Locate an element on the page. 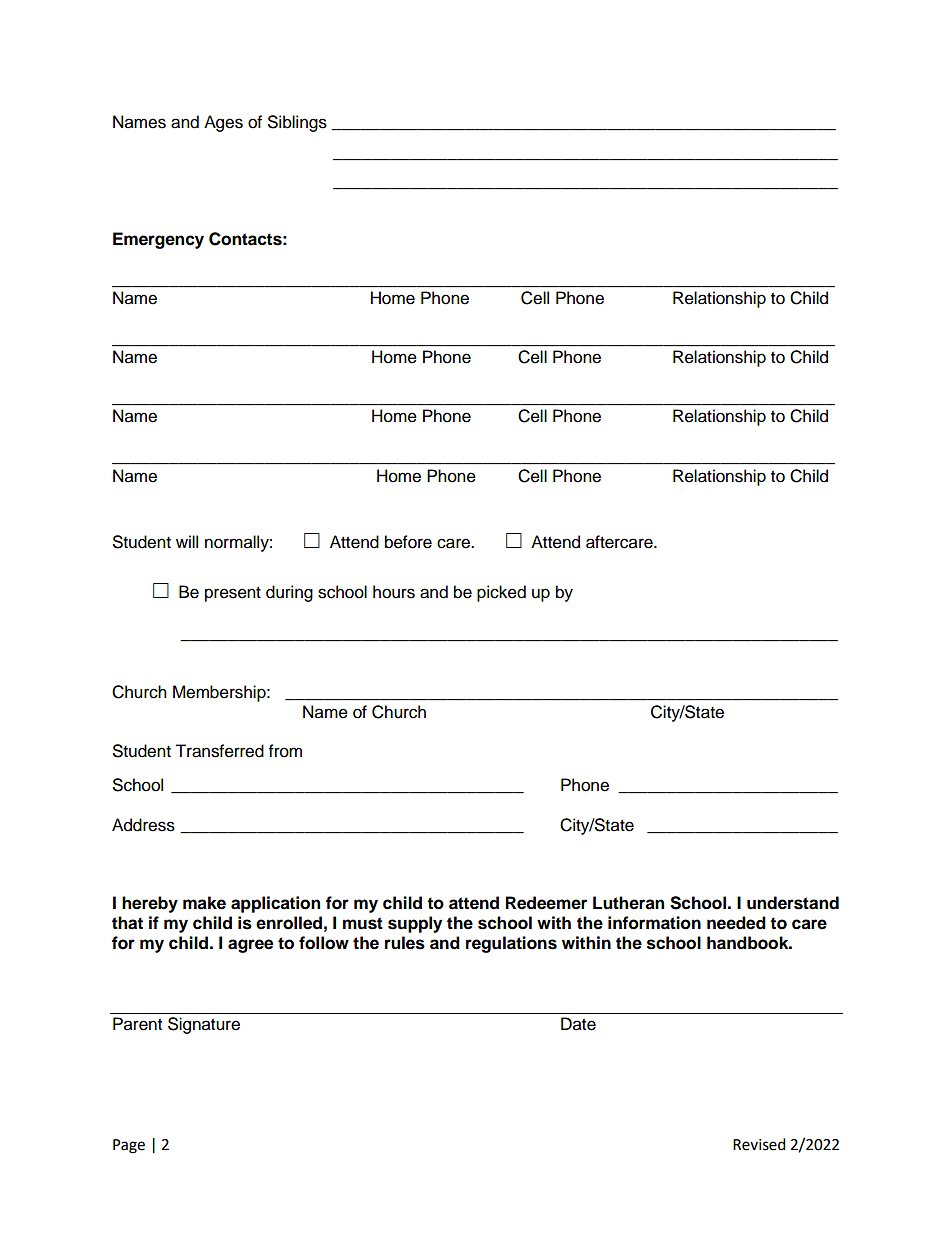 The width and height of the page is (952, 1233). Emergency is located at coordinates (158, 240).
